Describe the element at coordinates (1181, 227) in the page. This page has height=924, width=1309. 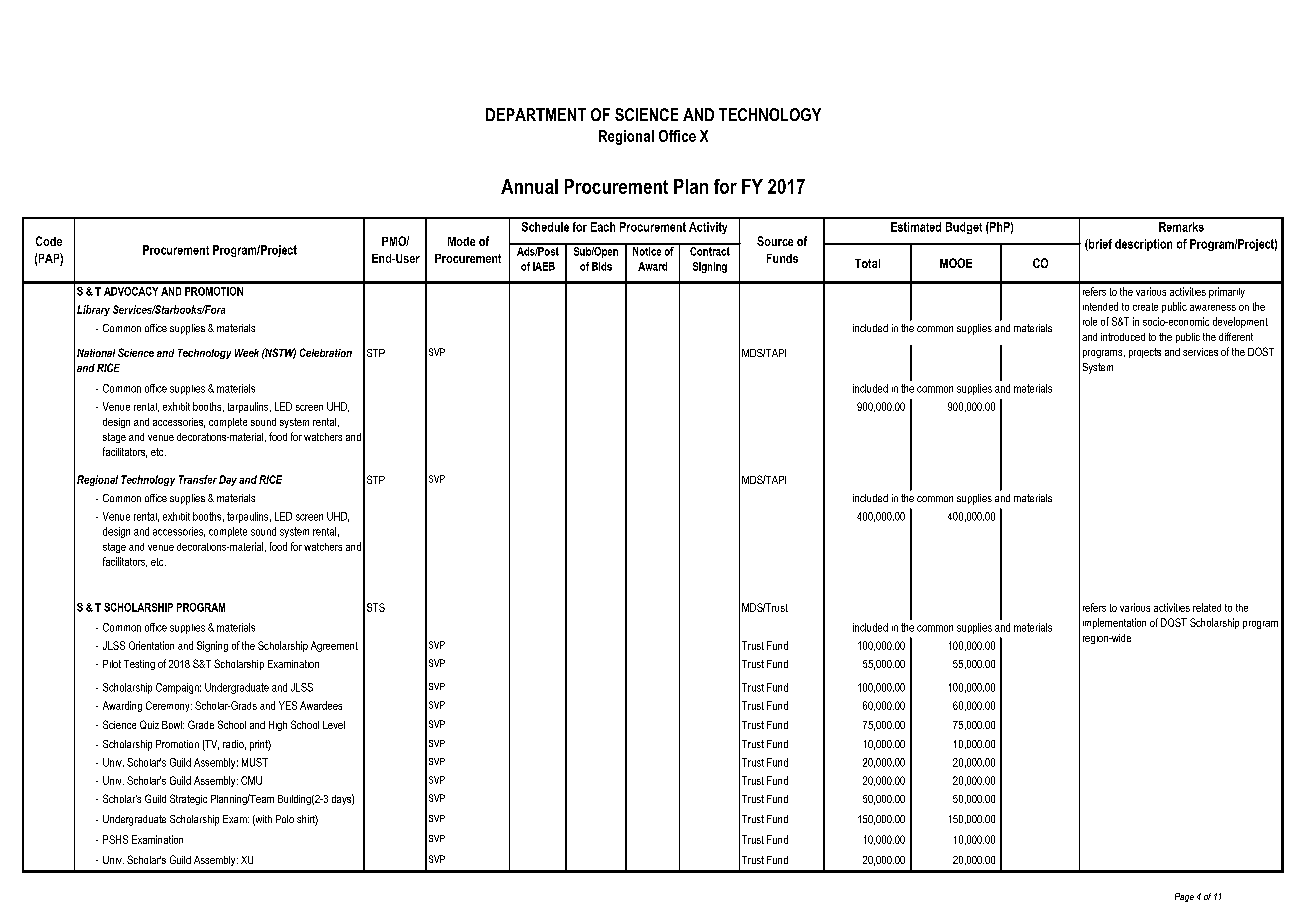
I see `Remarks` at that location.
